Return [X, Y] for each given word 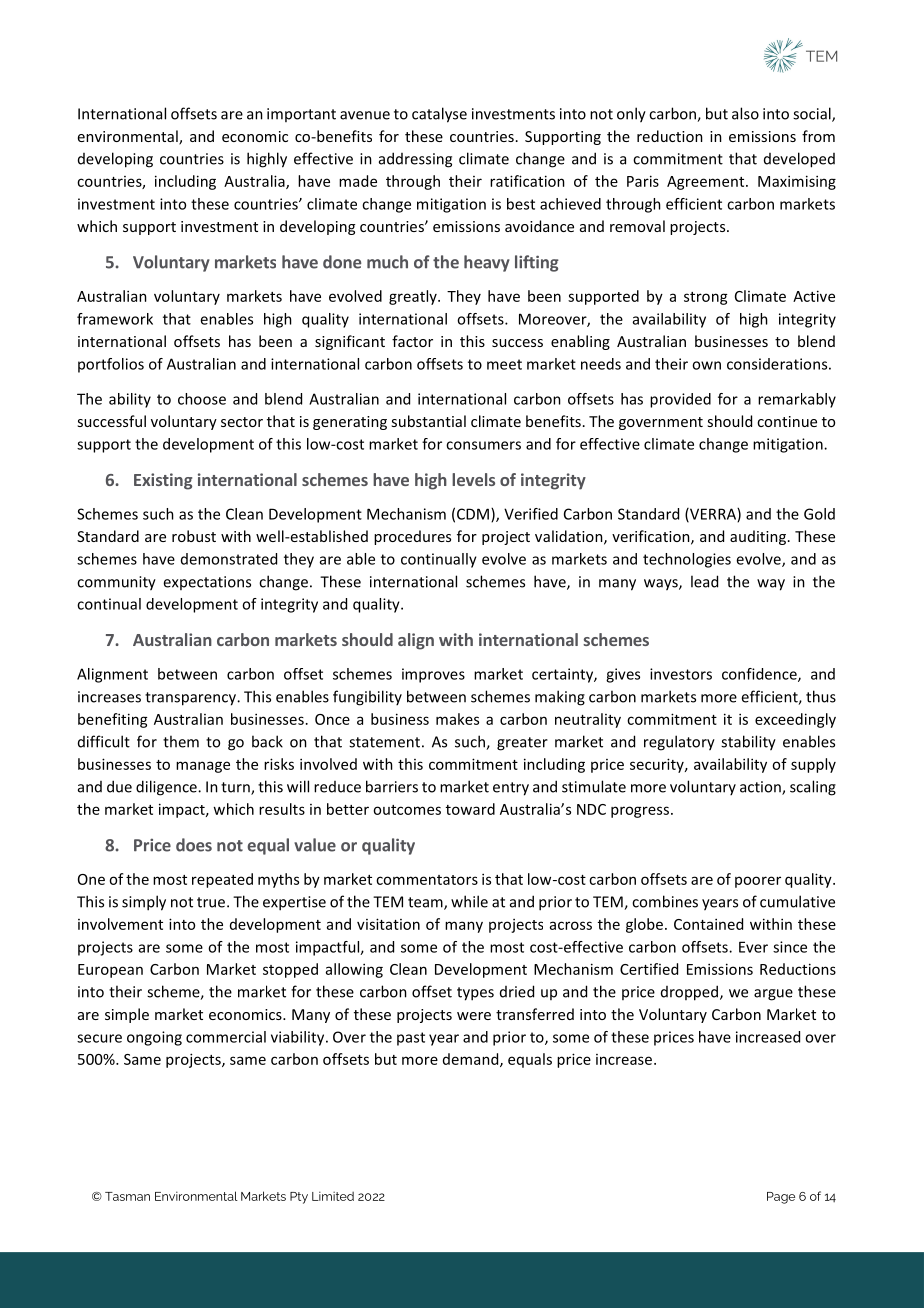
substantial [428, 421]
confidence [760, 675]
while [469, 901]
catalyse [439, 115]
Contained [708, 924]
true [212, 902]
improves [433, 675]
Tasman [127, 1196]
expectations [207, 583]
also [745, 113]
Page [781, 1198]
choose [202, 399]
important [301, 115]
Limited [333, 1196]
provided [680, 400]
